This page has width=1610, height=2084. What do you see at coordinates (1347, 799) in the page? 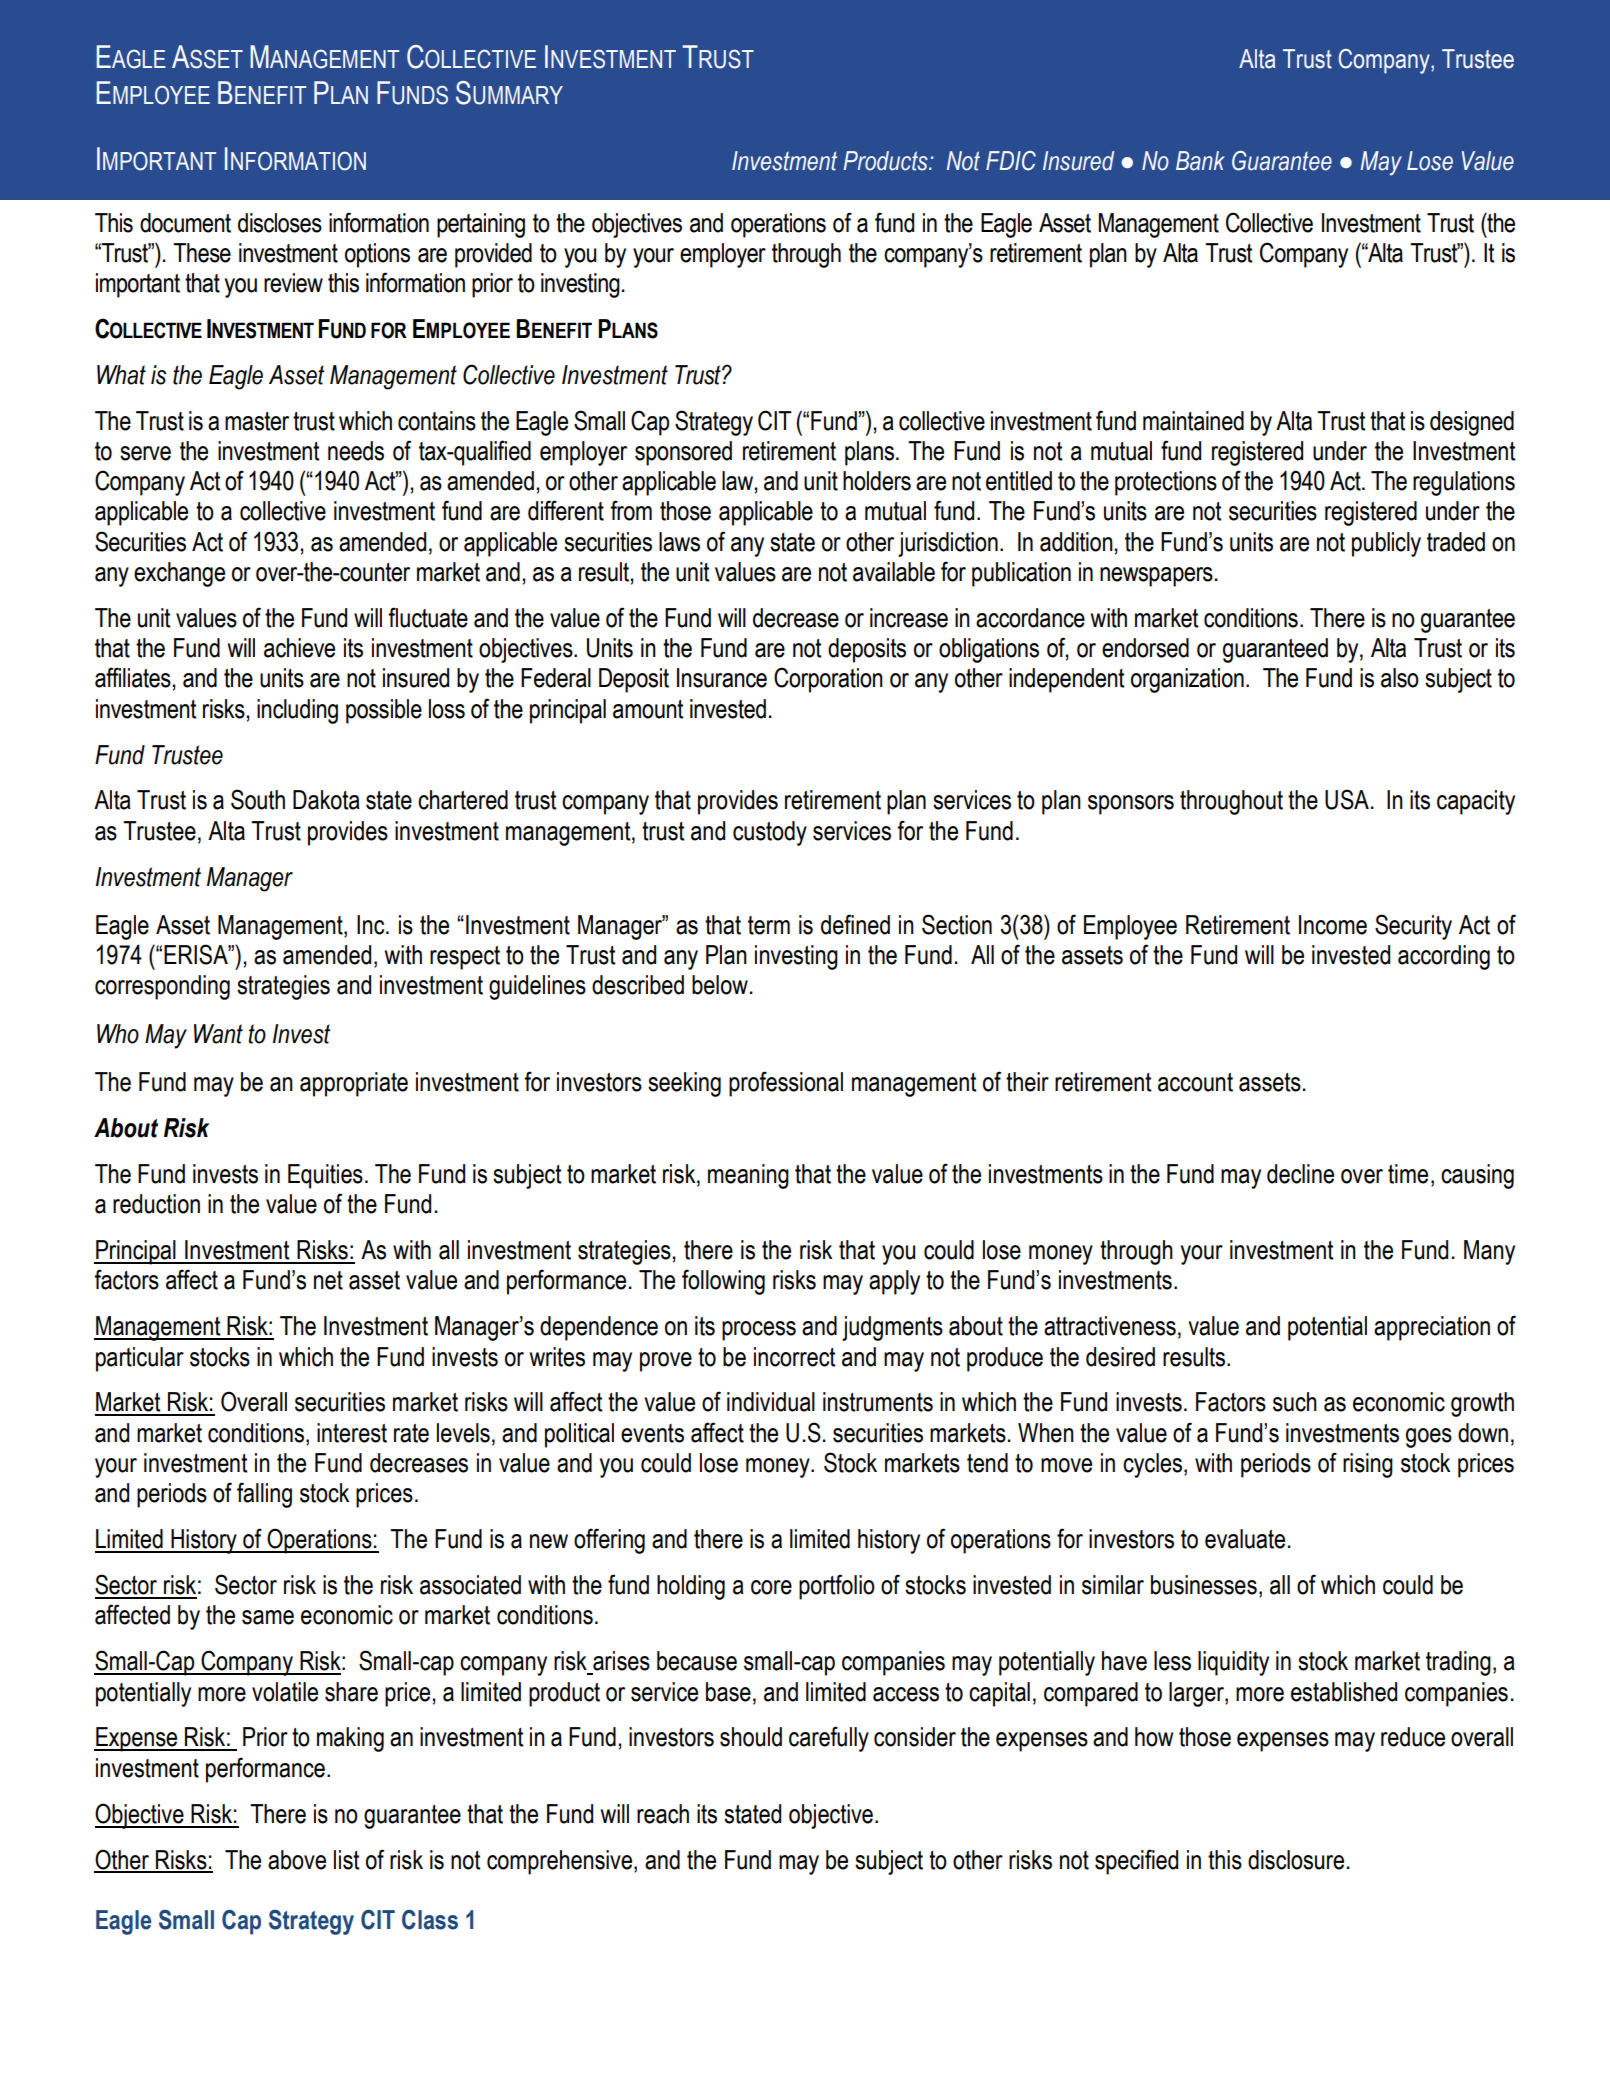
I see `USA` at bounding box center [1347, 799].
